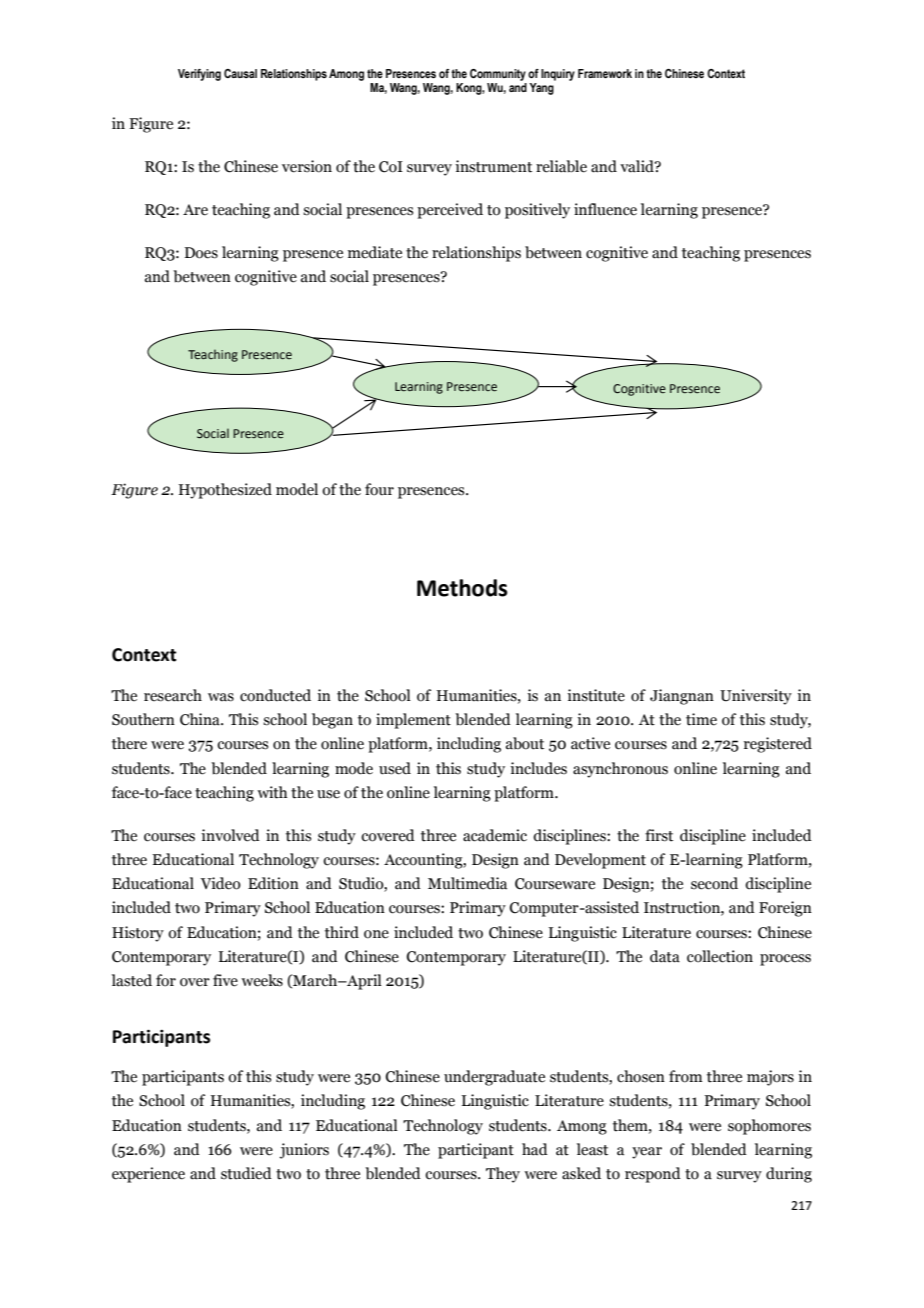 Image resolution: width=924 pixels, height=1308 pixels. What do you see at coordinates (462, 588) in the image?
I see `Methods` at bounding box center [462, 588].
